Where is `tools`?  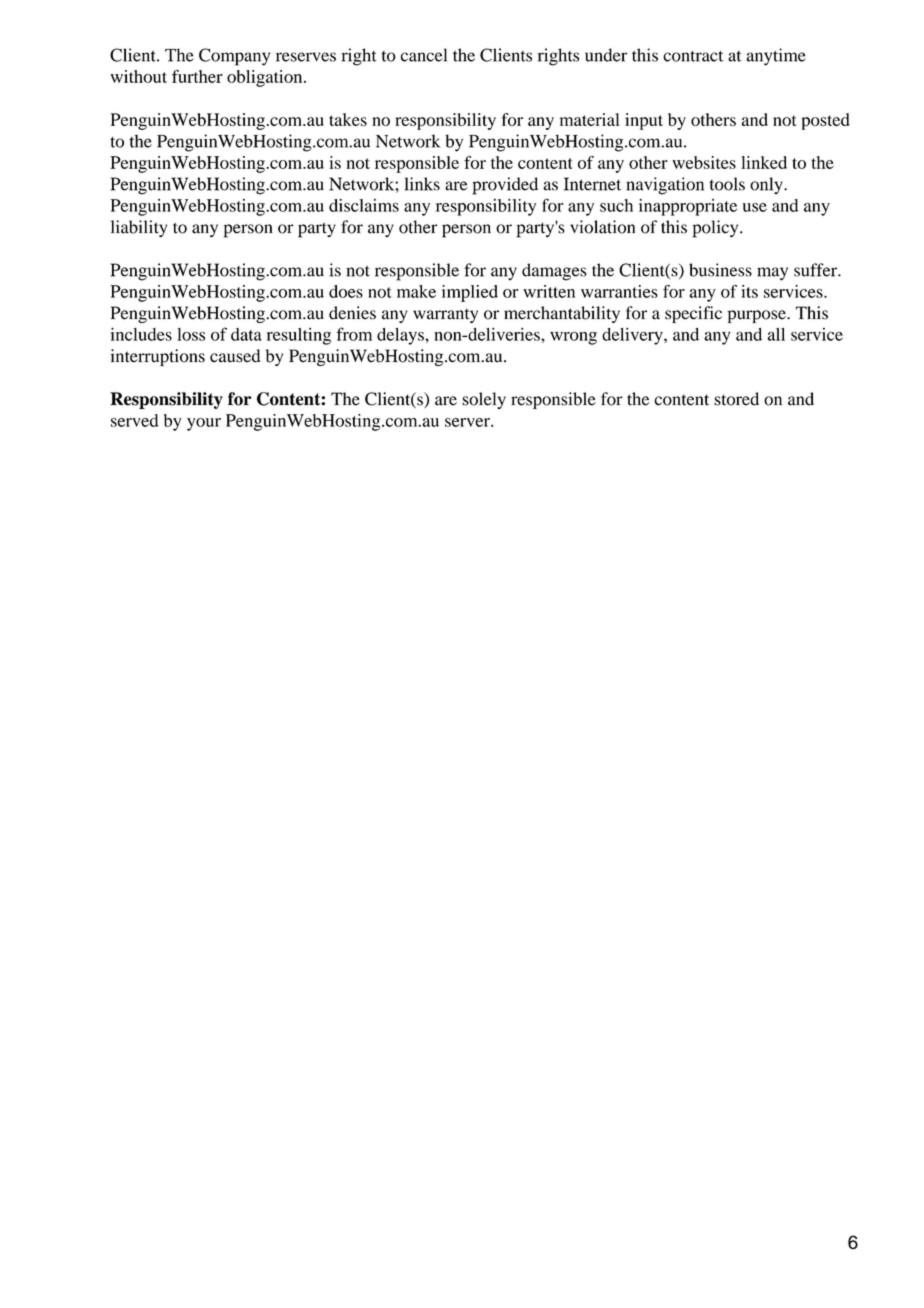
tools is located at coordinates (727, 184).
